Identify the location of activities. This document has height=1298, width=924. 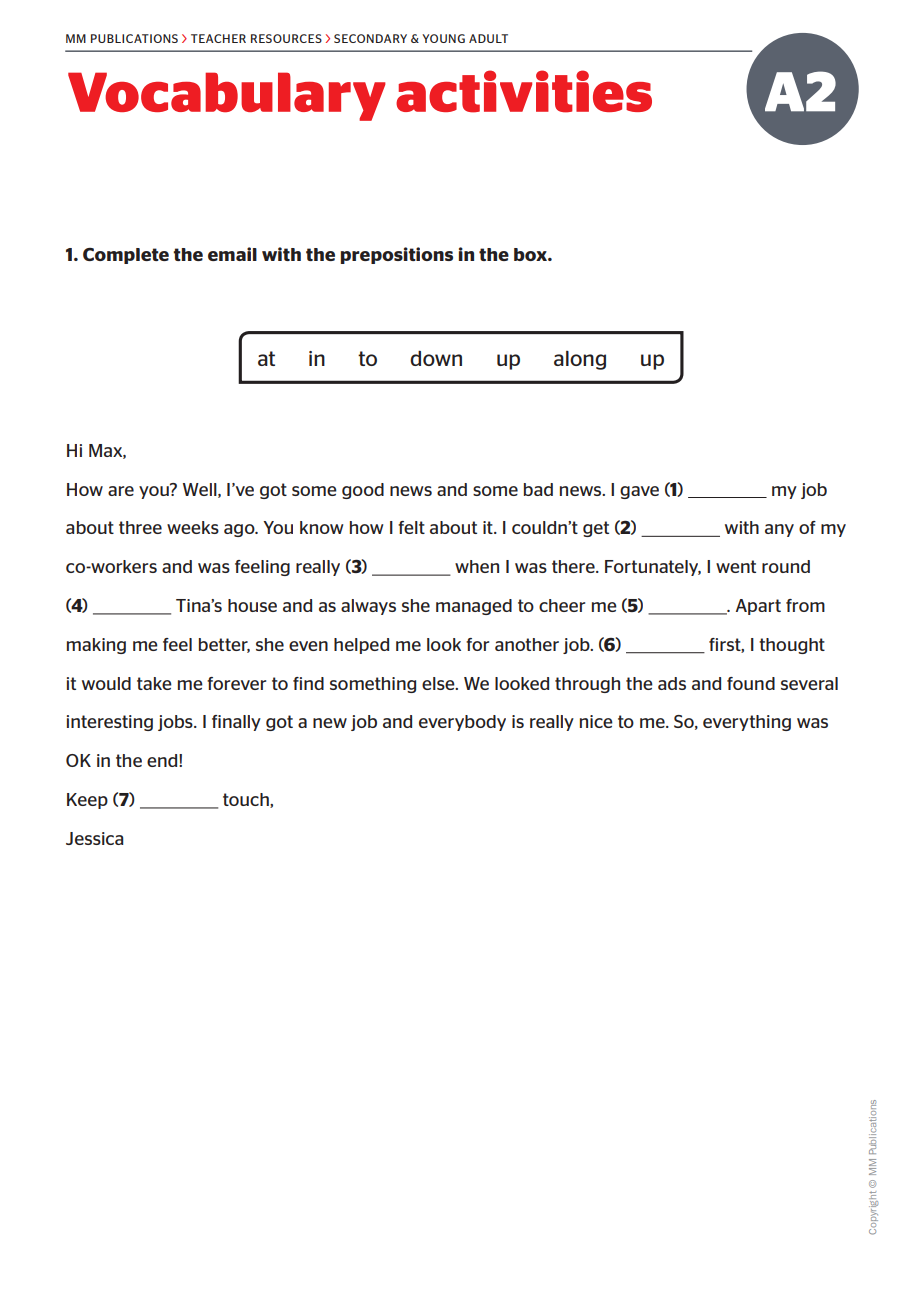
(524, 91).
